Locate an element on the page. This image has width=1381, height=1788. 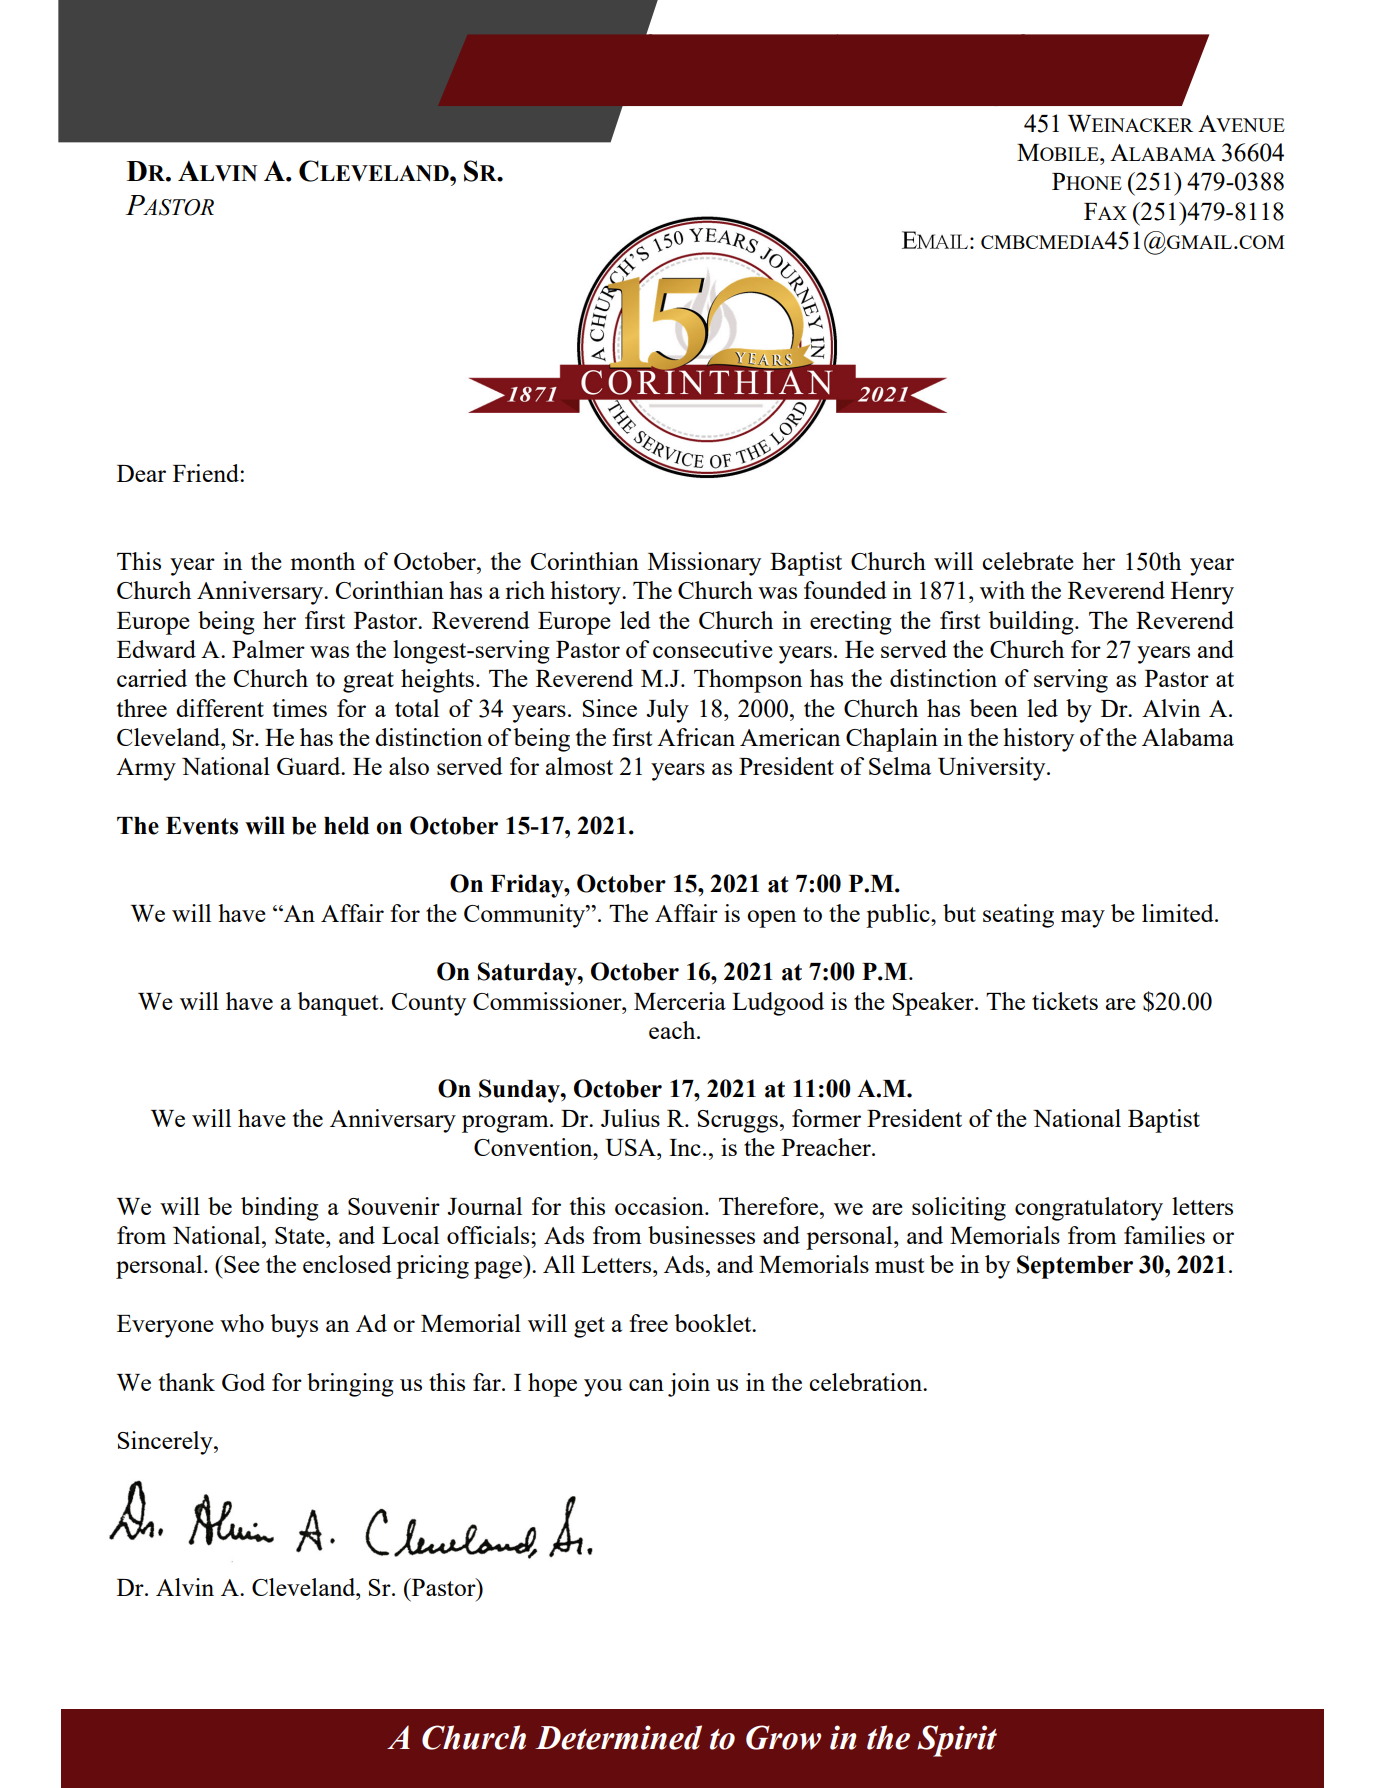
Spirit is located at coordinates (957, 1741).
